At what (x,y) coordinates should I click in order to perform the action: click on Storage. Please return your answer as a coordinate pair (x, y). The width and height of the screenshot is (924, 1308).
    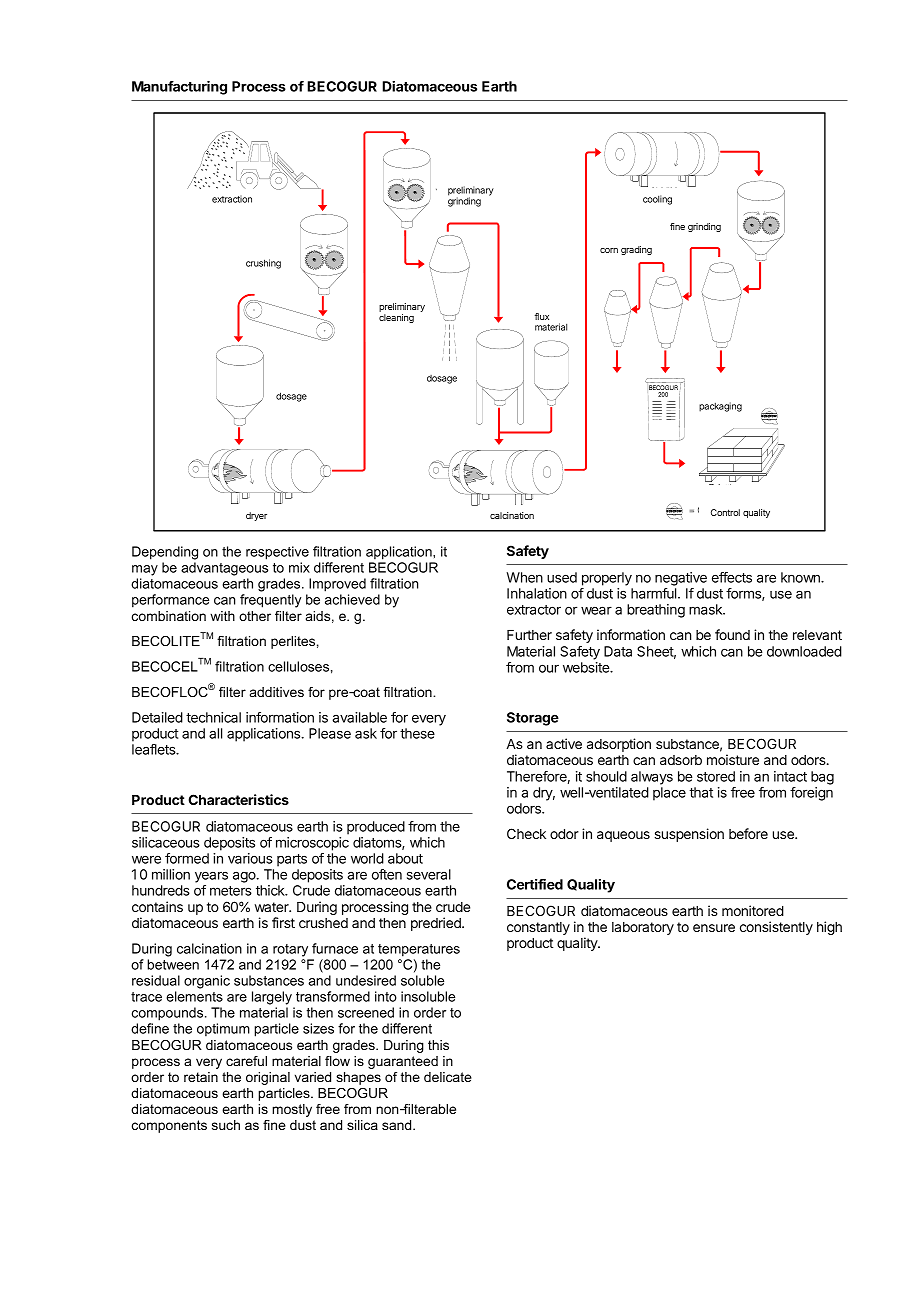
    Looking at the image, I should click on (533, 719).
